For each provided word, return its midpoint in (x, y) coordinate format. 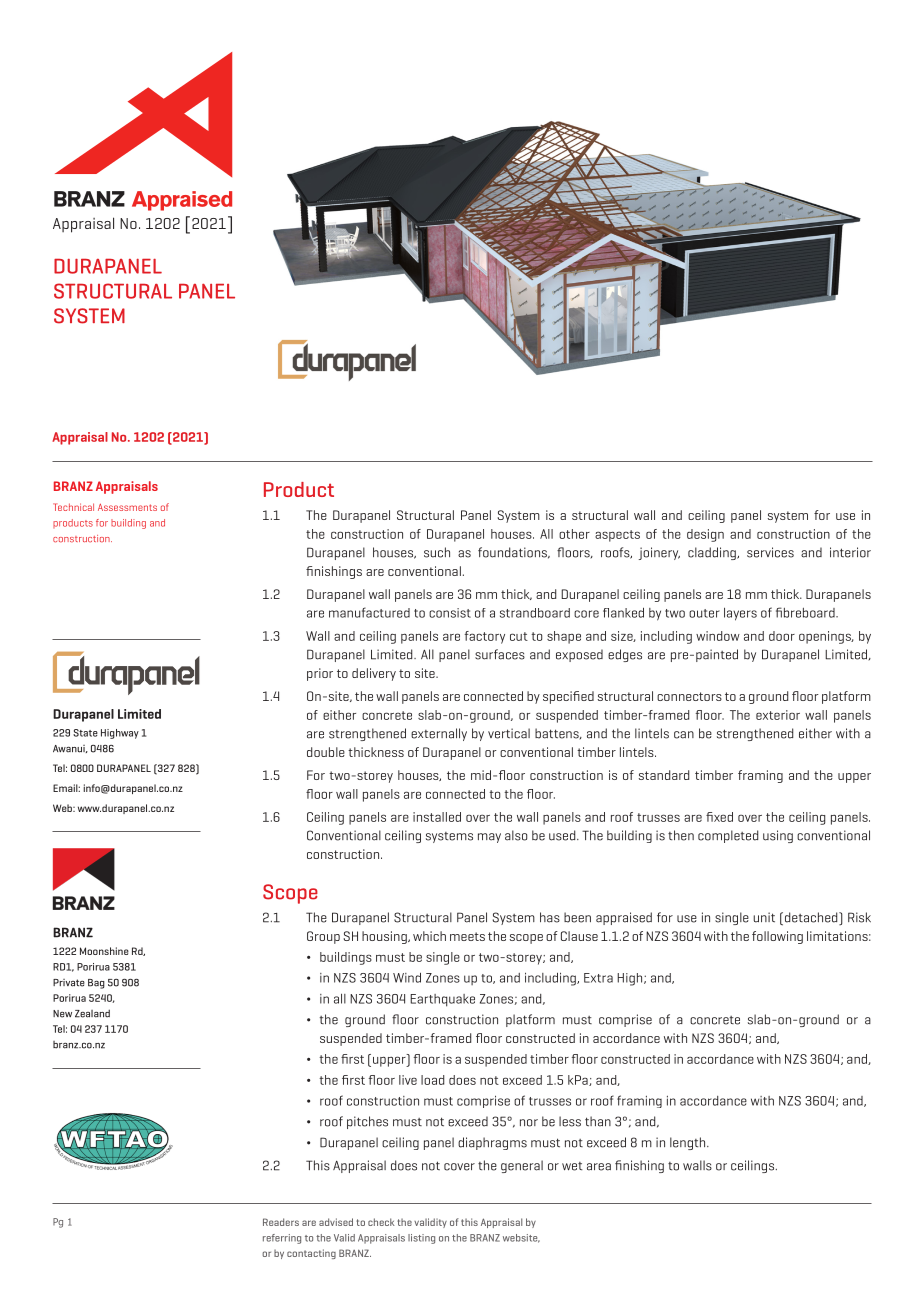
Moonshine (104, 951)
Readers (281, 1222)
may (489, 838)
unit (764, 917)
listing (421, 1239)
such (437, 552)
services (770, 552)
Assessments (127, 507)
